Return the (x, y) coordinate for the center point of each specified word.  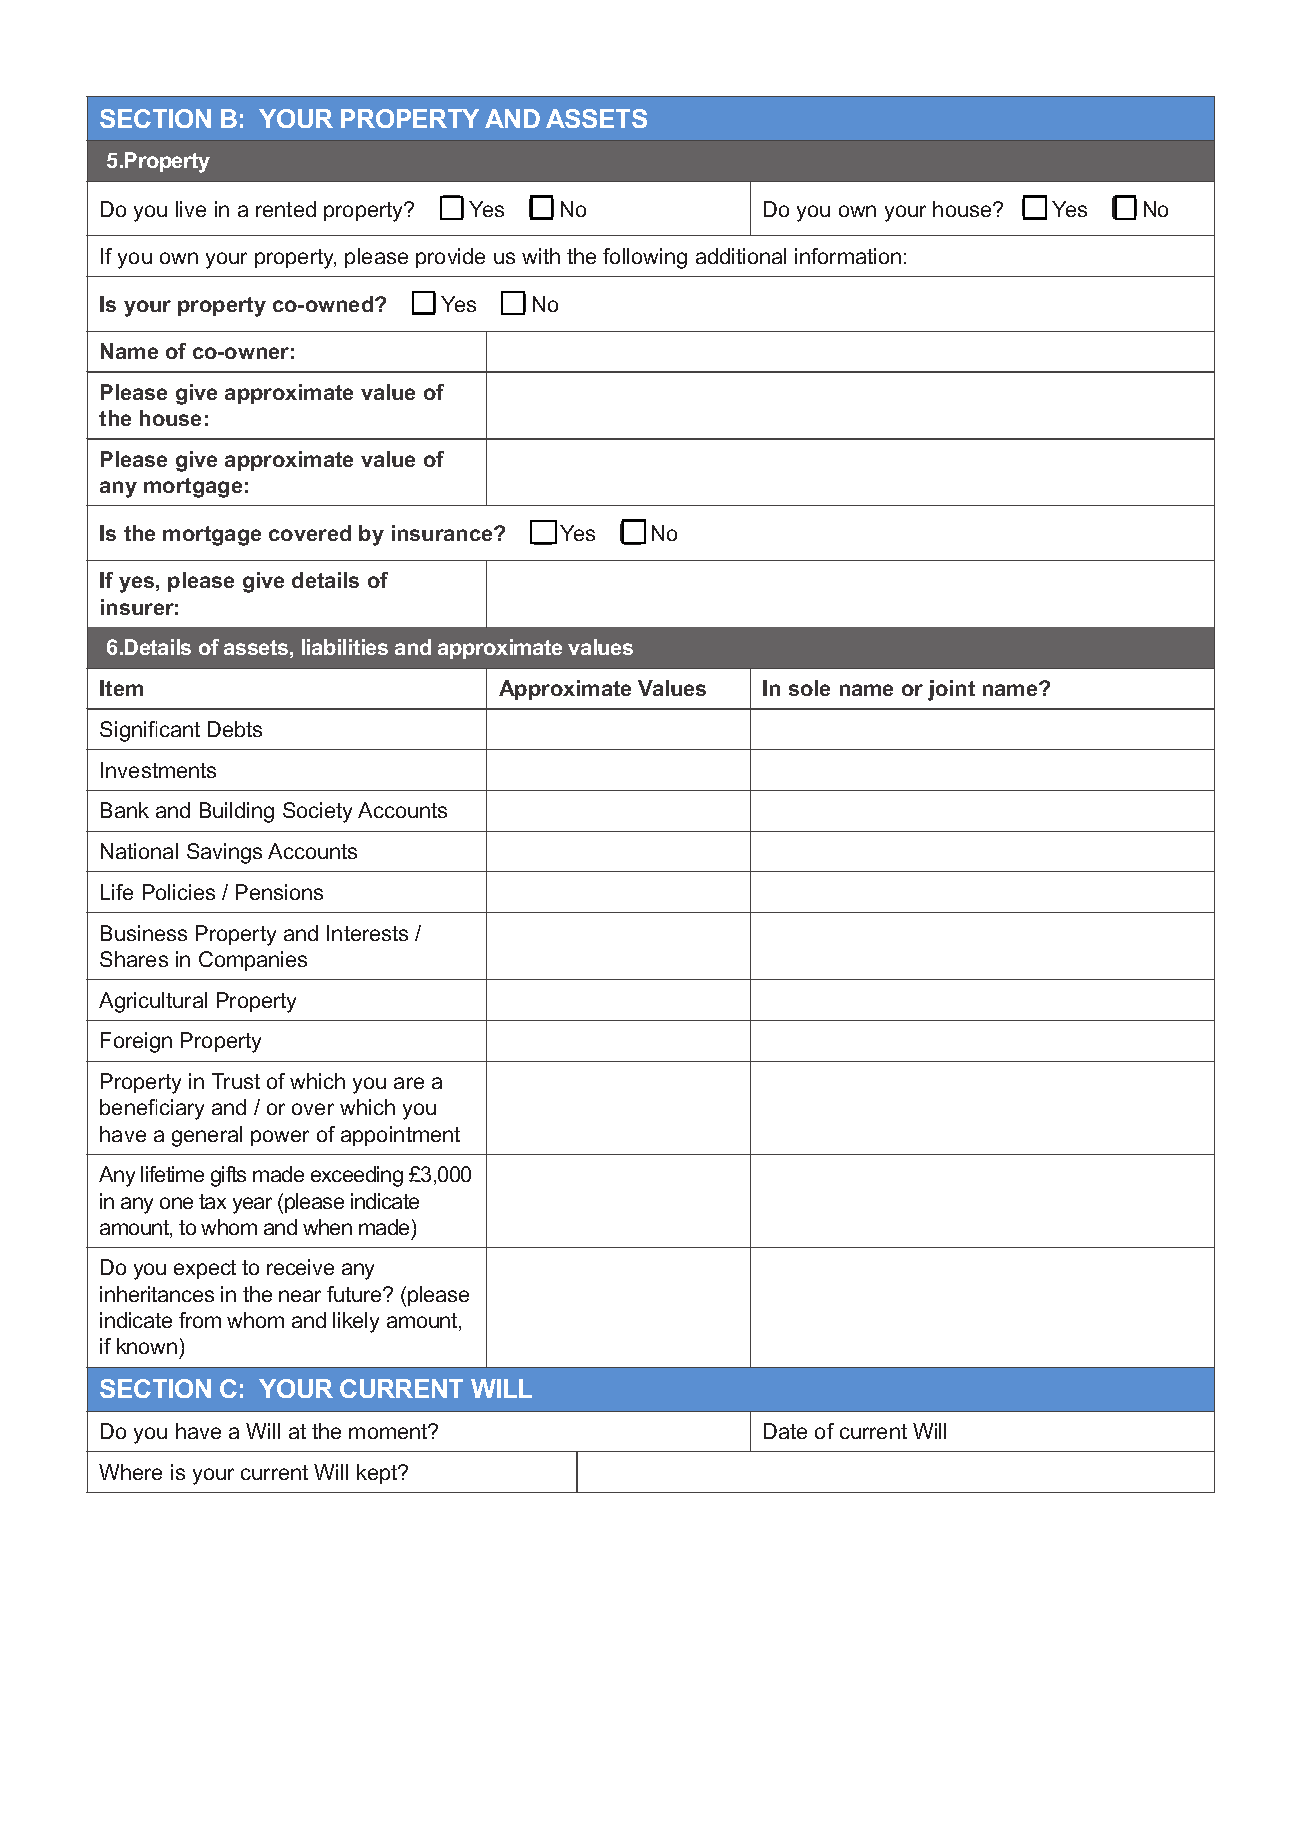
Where (130, 1472)
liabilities (345, 647)
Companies (253, 961)
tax (212, 1201)
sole (809, 688)
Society (317, 812)
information (848, 256)
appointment (400, 1136)
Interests (367, 933)
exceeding (357, 1176)
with (541, 256)
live (191, 209)
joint (951, 690)
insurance (443, 533)
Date (785, 1431)
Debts (235, 729)
